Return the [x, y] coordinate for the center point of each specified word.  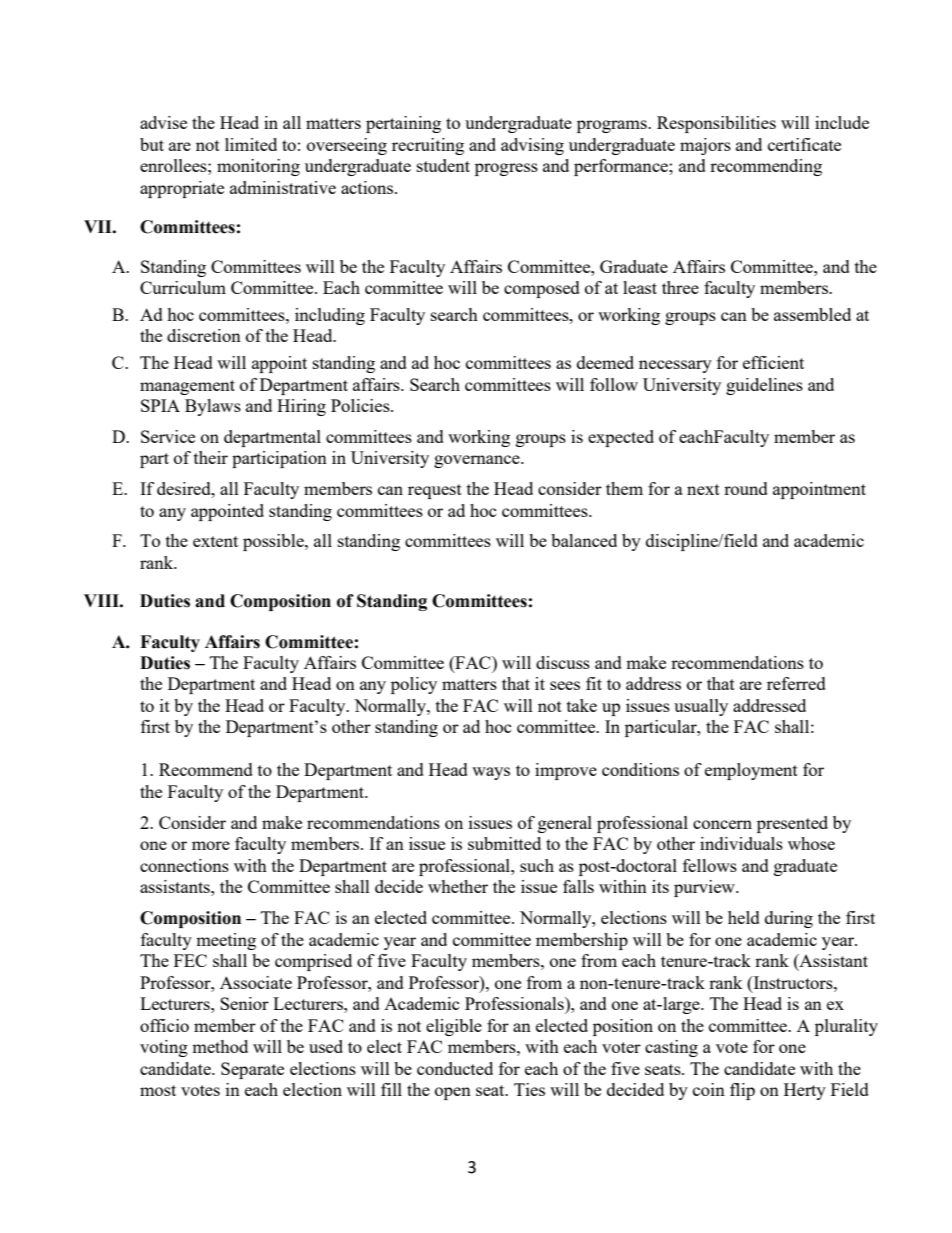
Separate [252, 1070]
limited [251, 144]
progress [506, 169]
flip [742, 1091]
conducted [455, 1068]
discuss [563, 662]
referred [796, 683]
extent [215, 541]
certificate [804, 144]
